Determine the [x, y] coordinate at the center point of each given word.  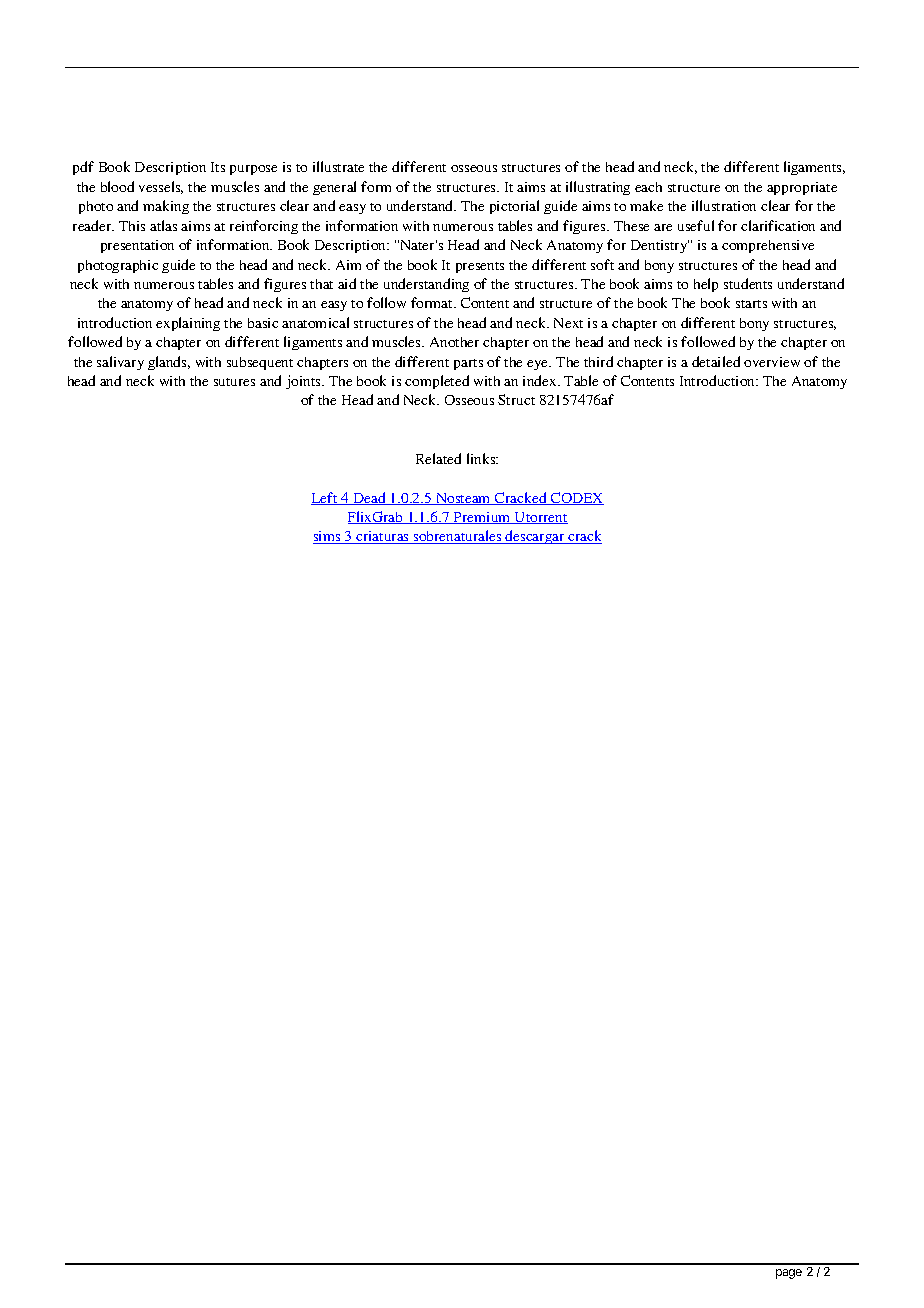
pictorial [514, 207]
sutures [234, 382]
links [482, 458]
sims [328, 537]
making [166, 207]
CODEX [576, 498]
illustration [724, 205]
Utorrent [540, 518]
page [789, 1274]
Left [325, 498]
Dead [369, 498]
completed [437, 382]
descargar [535, 537]
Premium [482, 518]
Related [438, 458]
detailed [716, 361]
